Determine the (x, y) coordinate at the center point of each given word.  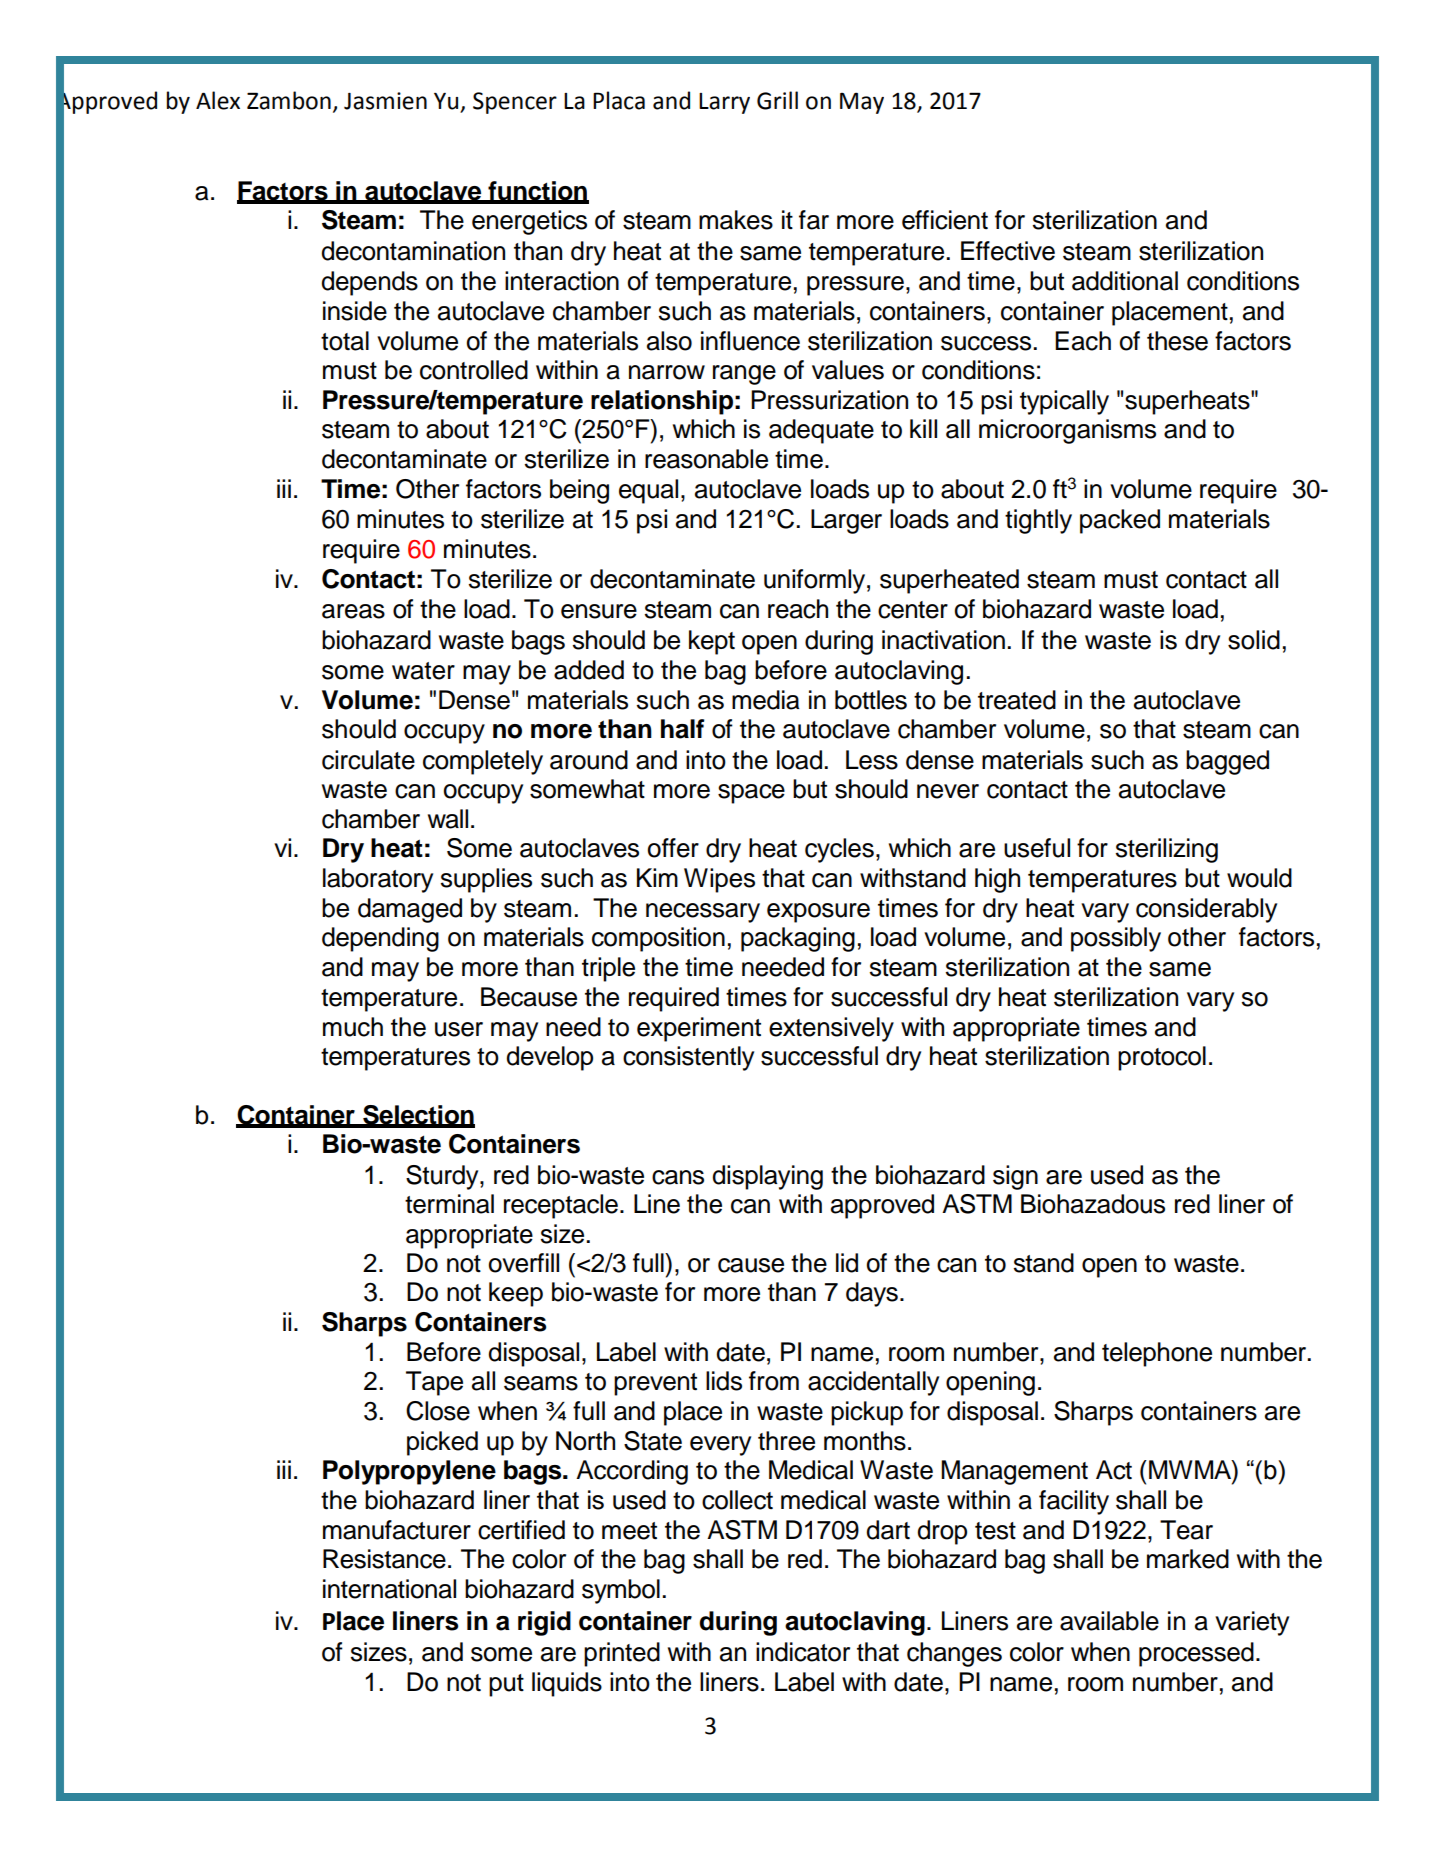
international (389, 1589)
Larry (724, 103)
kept (712, 642)
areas (353, 611)
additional (1125, 281)
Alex (218, 100)
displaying (767, 1177)
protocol (1162, 1058)
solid (1254, 640)
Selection (418, 1116)
